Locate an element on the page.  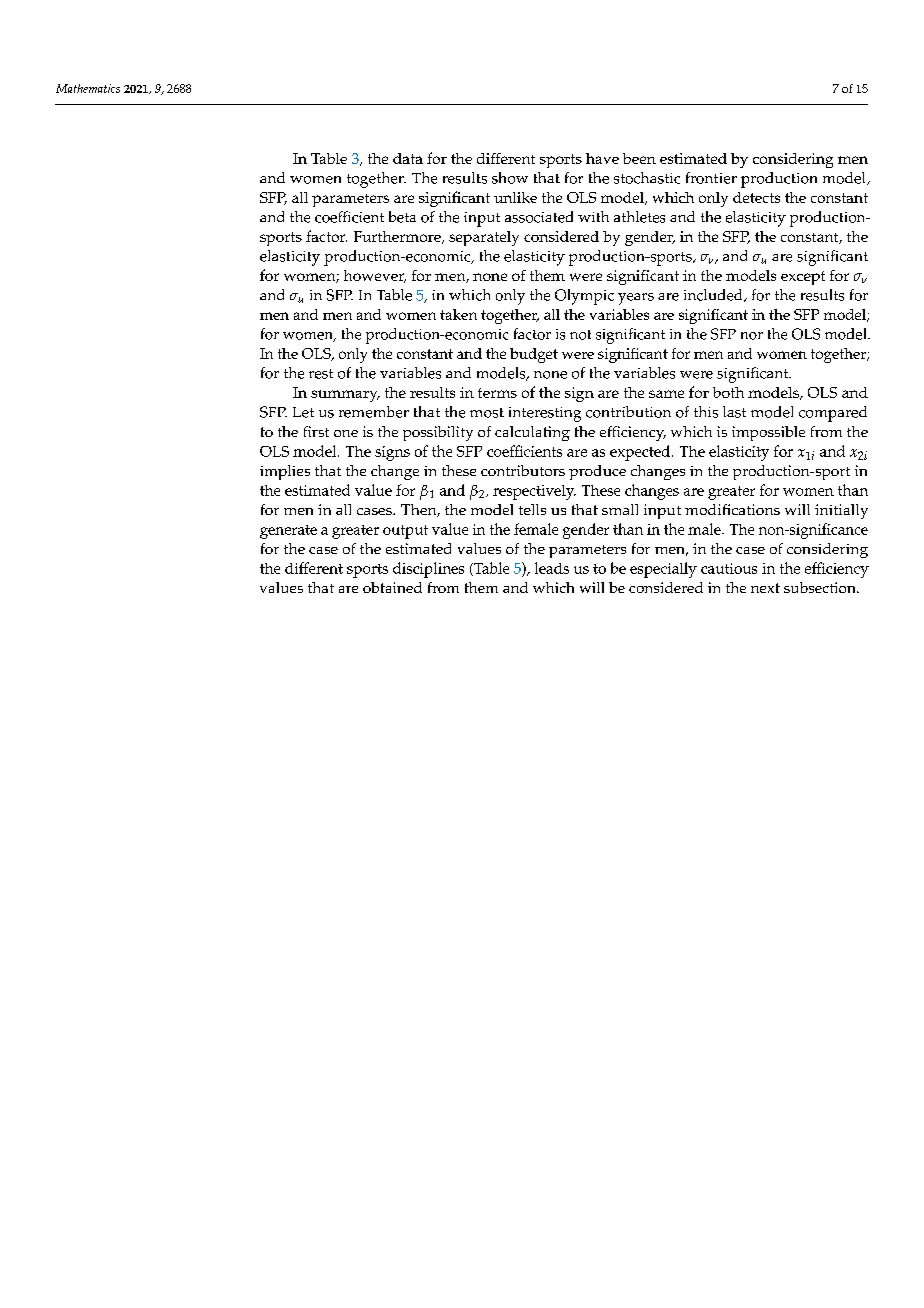
Olympic is located at coordinates (584, 297).
